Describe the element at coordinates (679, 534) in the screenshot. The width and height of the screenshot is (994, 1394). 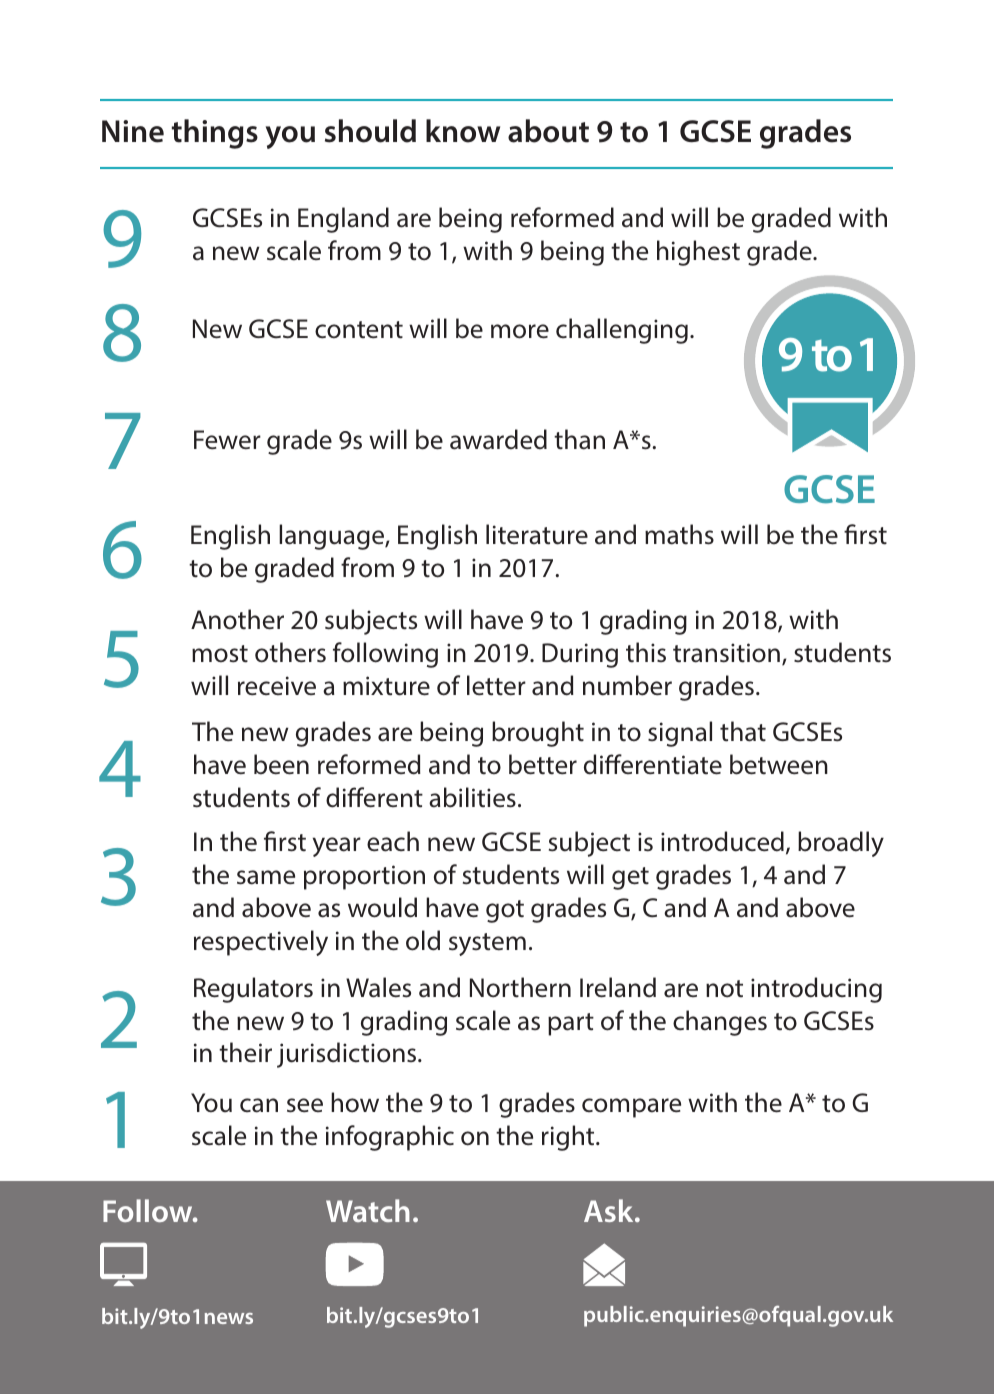
I see `maths` at that location.
